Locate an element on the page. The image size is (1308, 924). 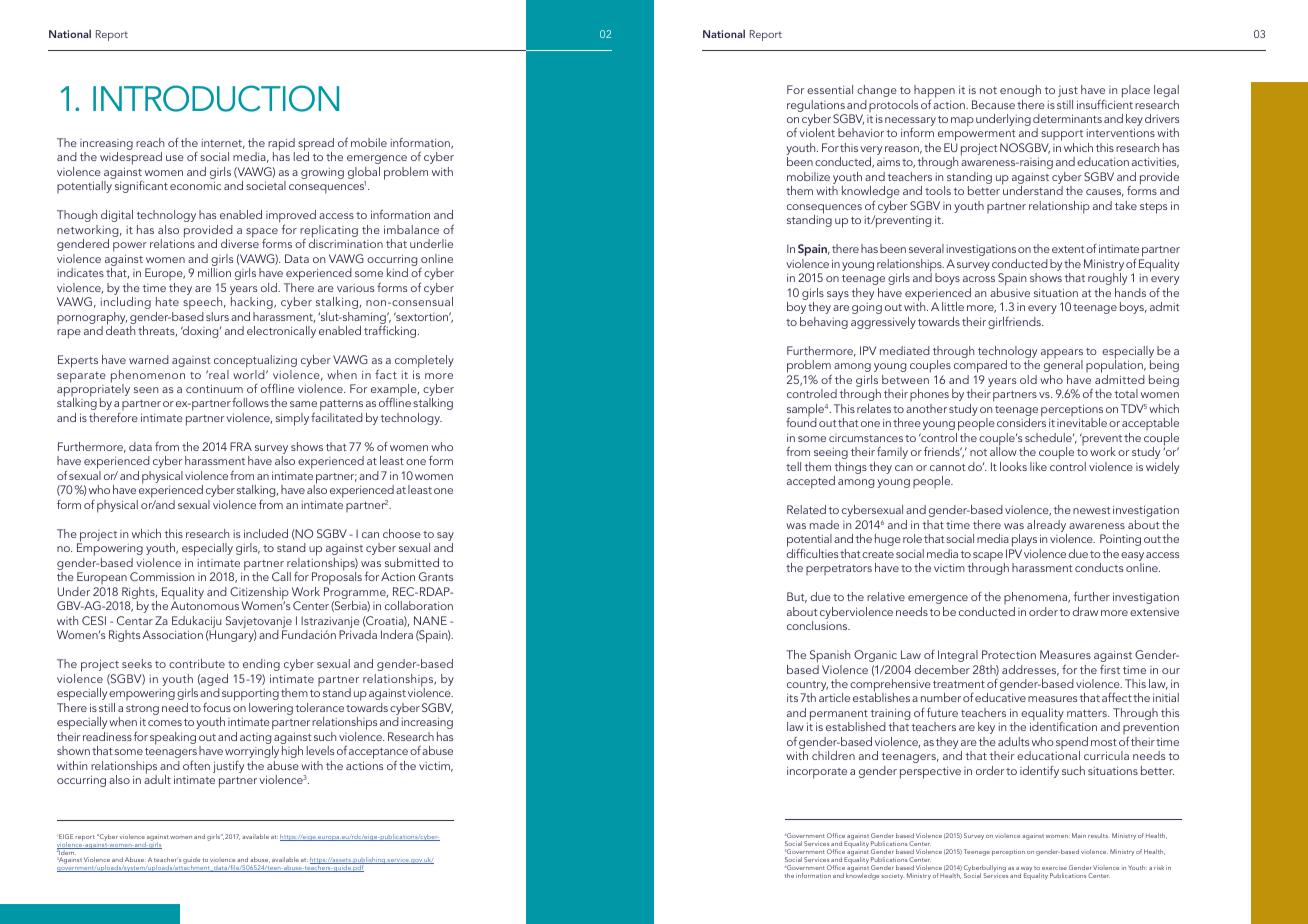
collaboration is located at coordinates (419, 605).
